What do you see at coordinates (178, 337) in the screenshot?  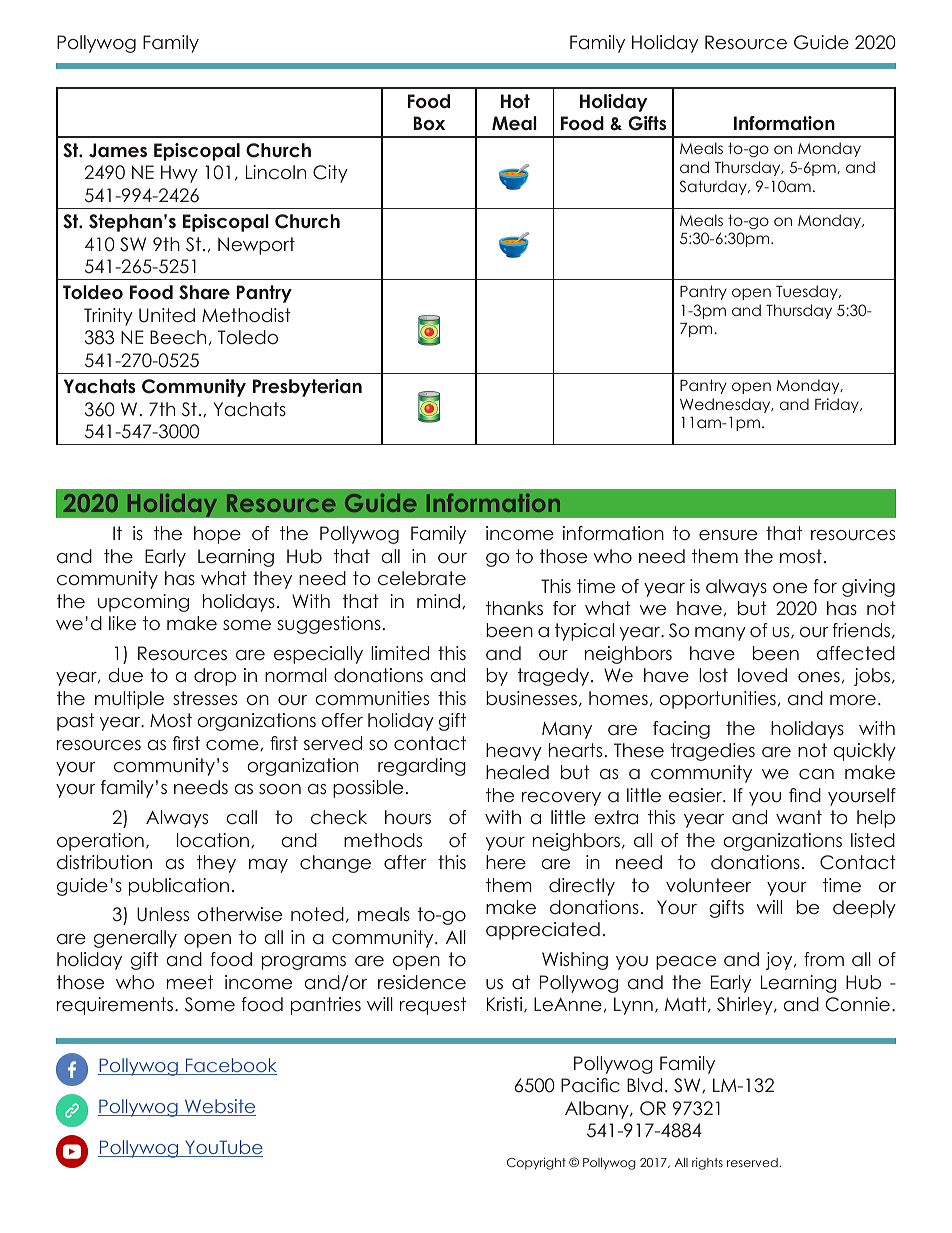 I see `Beech` at bounding box center [178, 337].
